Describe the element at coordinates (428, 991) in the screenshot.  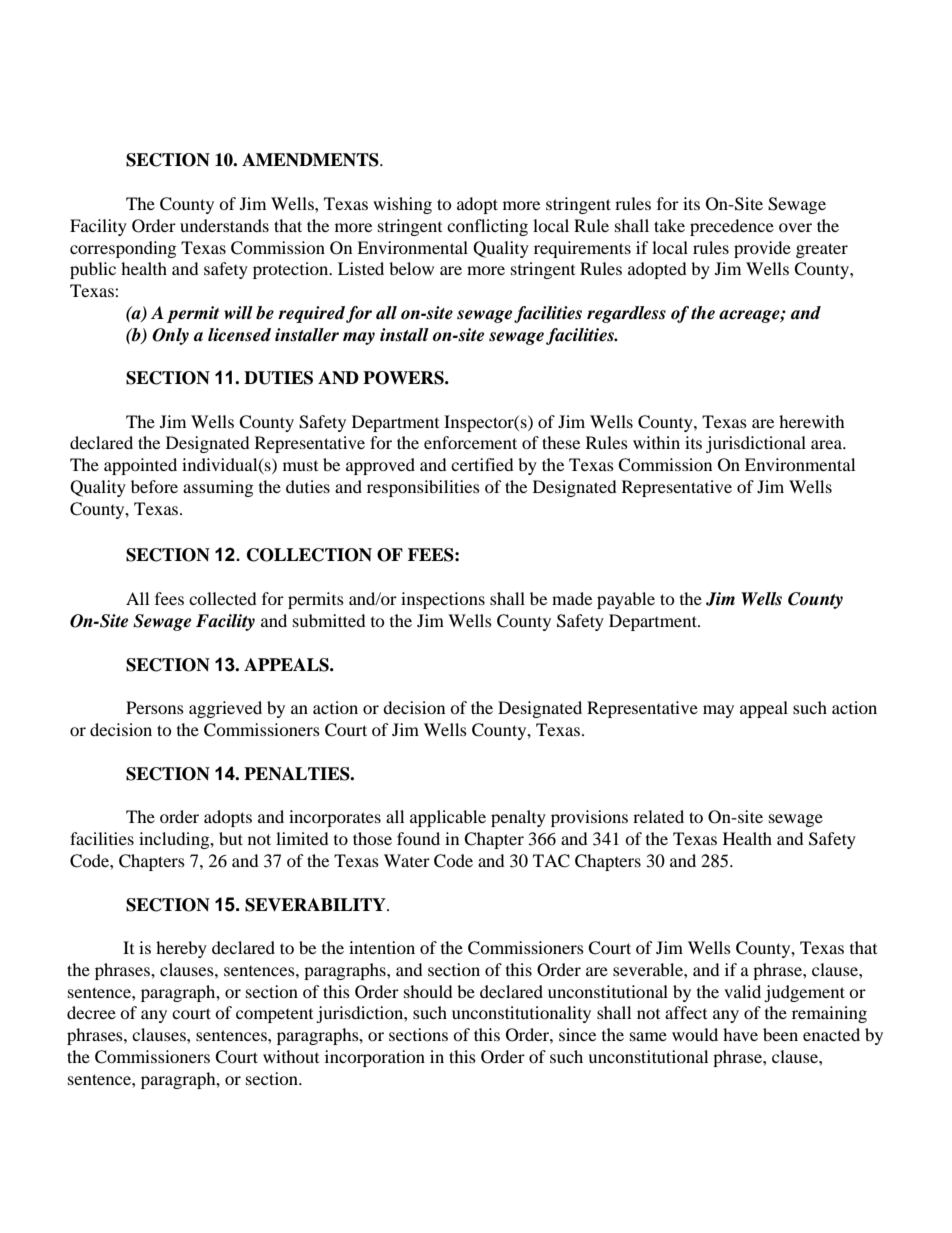
I see `should` at that location.
